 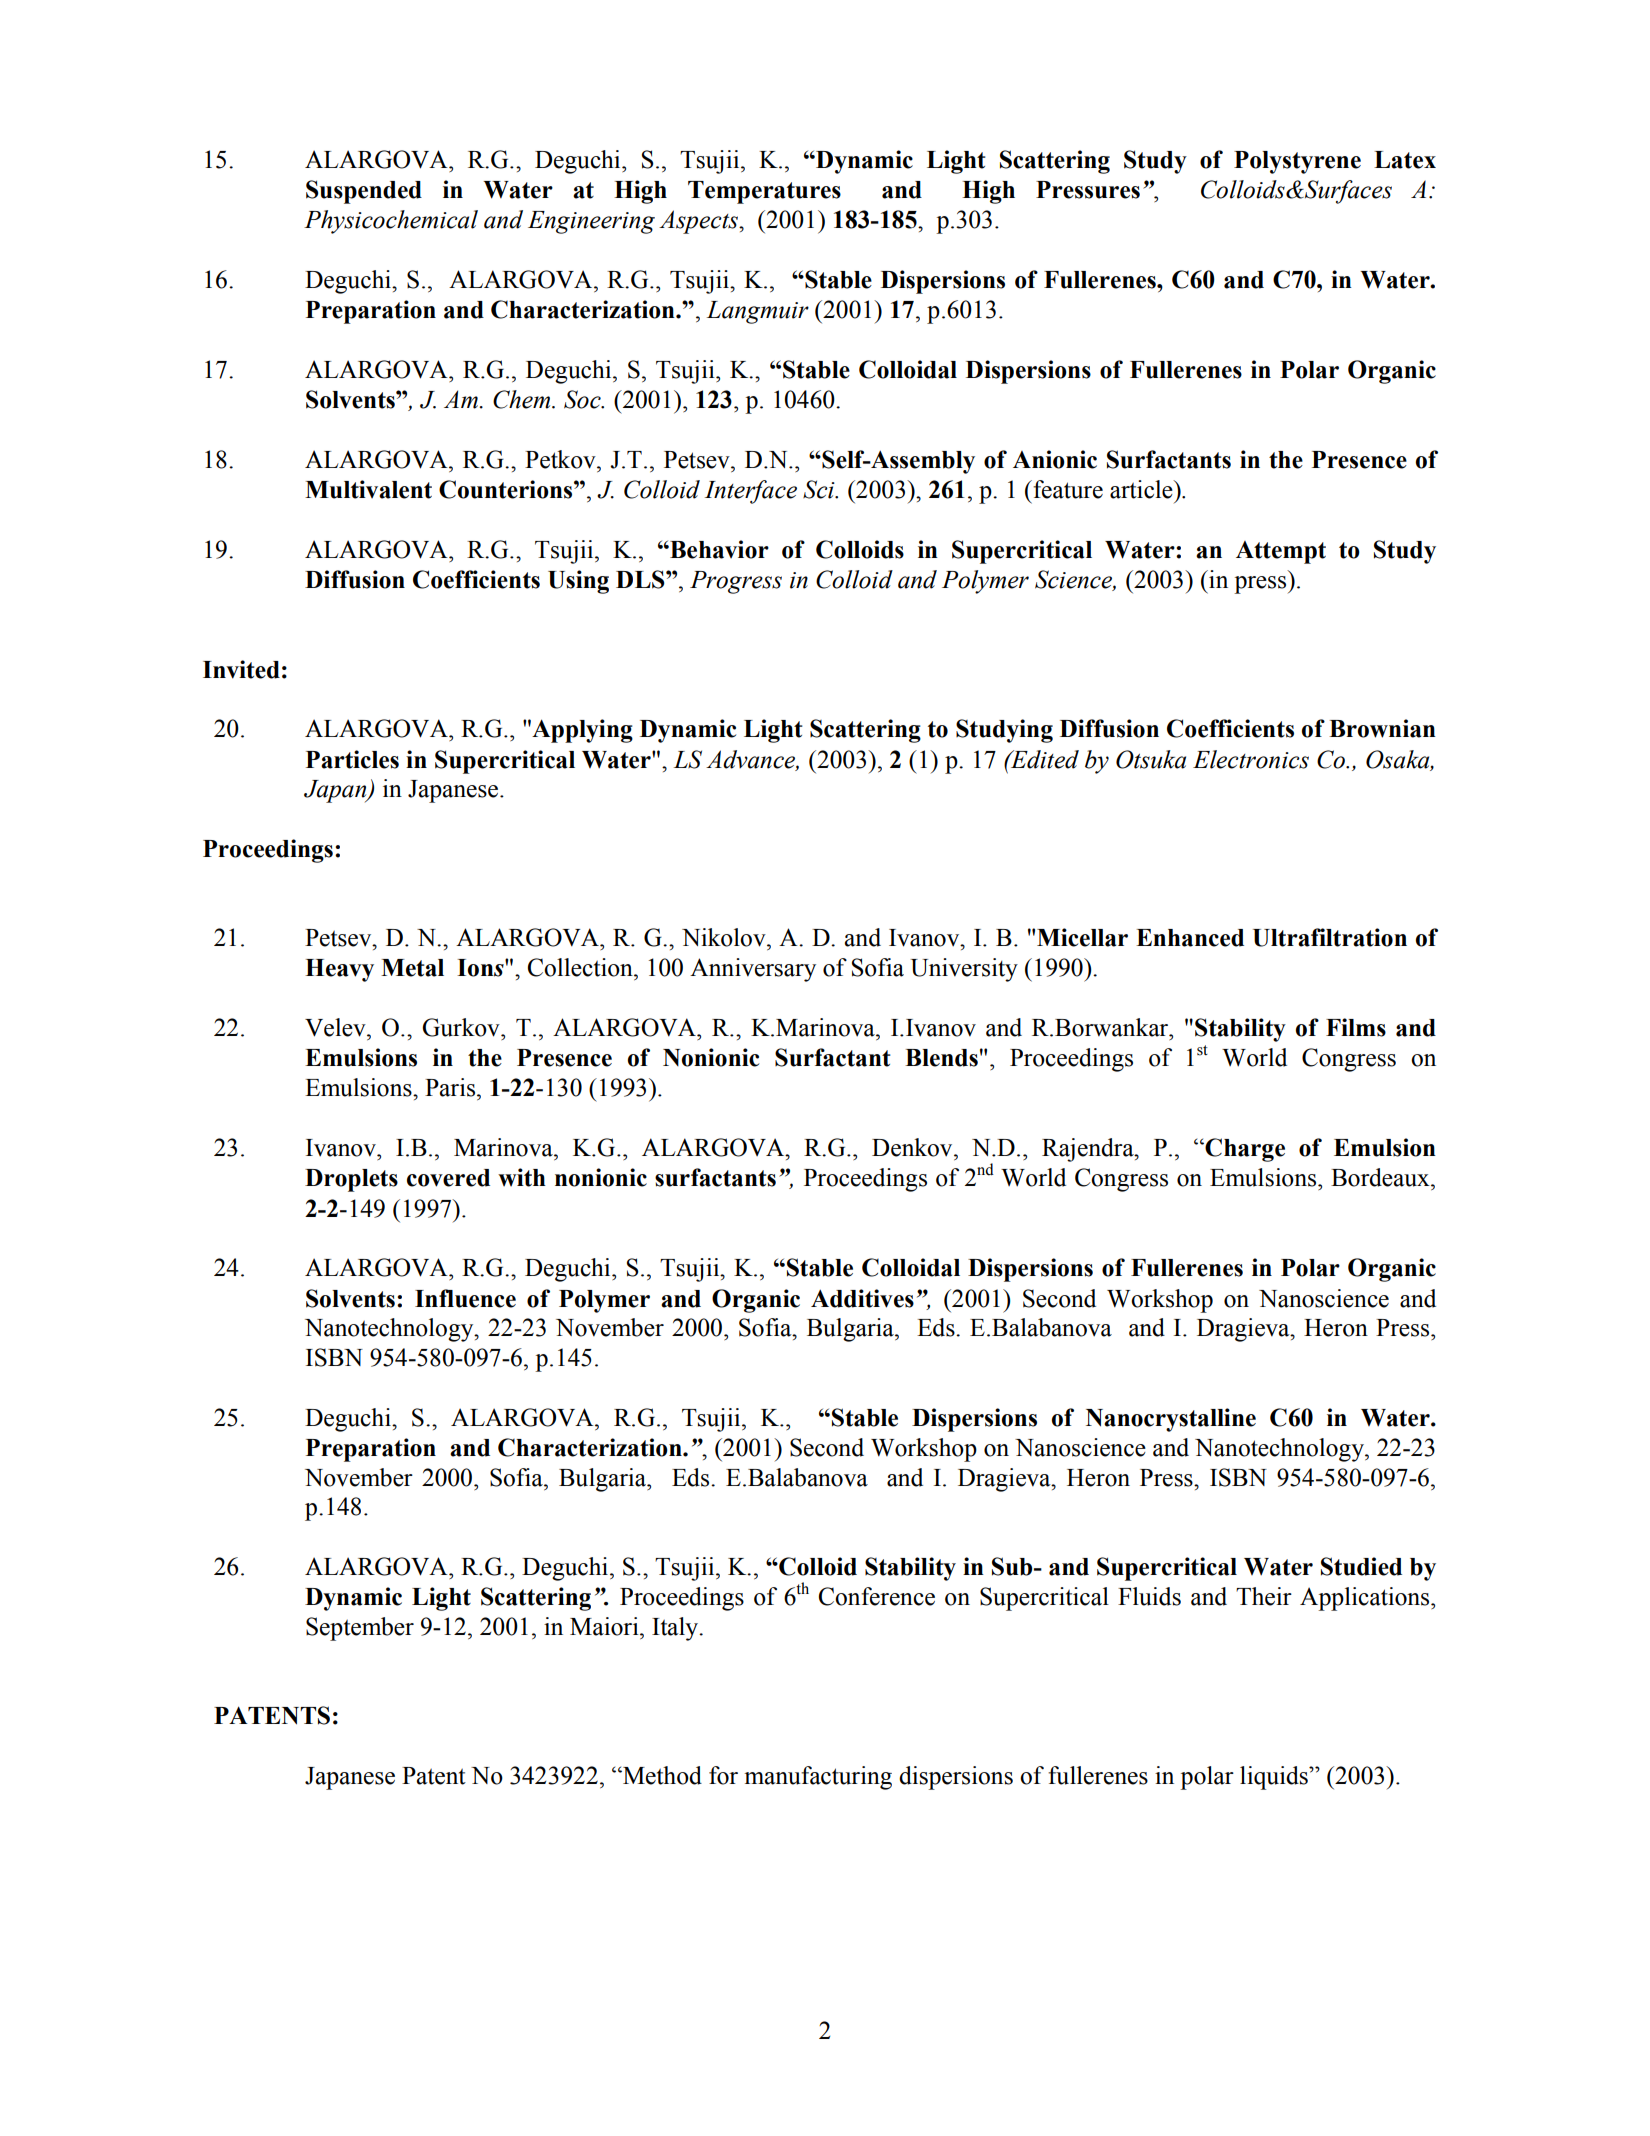 I want to click on Anniversary, so click(x=753, y=970).
